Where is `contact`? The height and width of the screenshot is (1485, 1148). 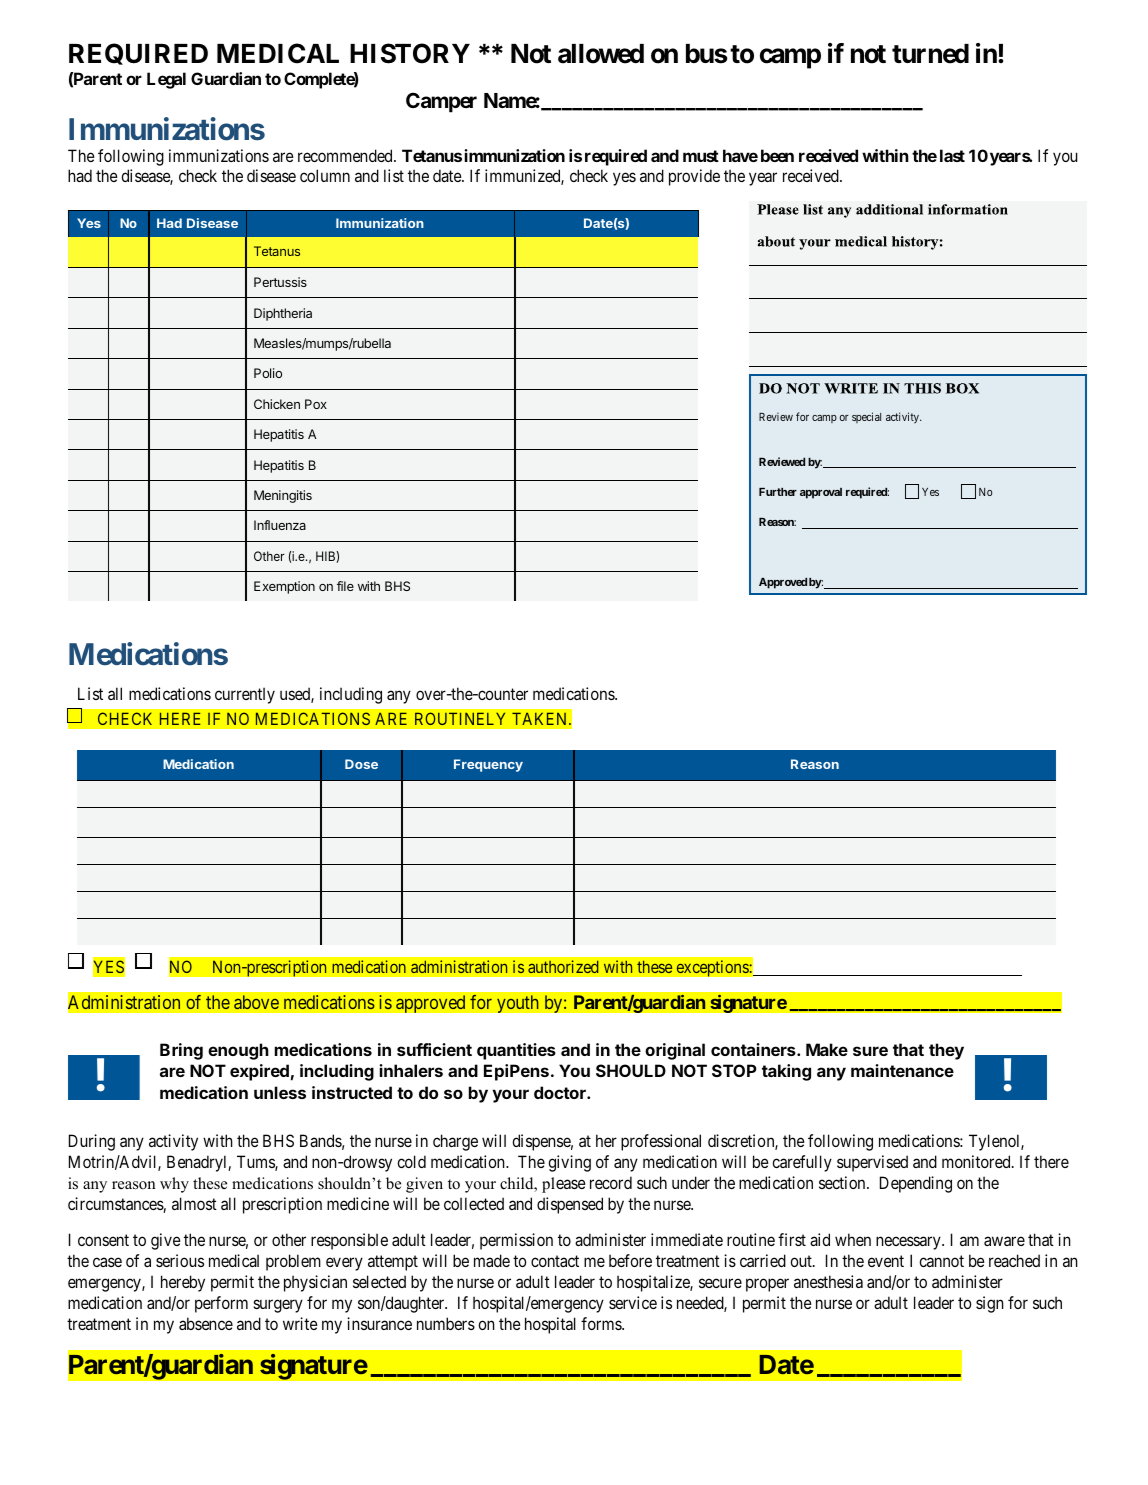
contact is located at coordinates (555, 1261).
